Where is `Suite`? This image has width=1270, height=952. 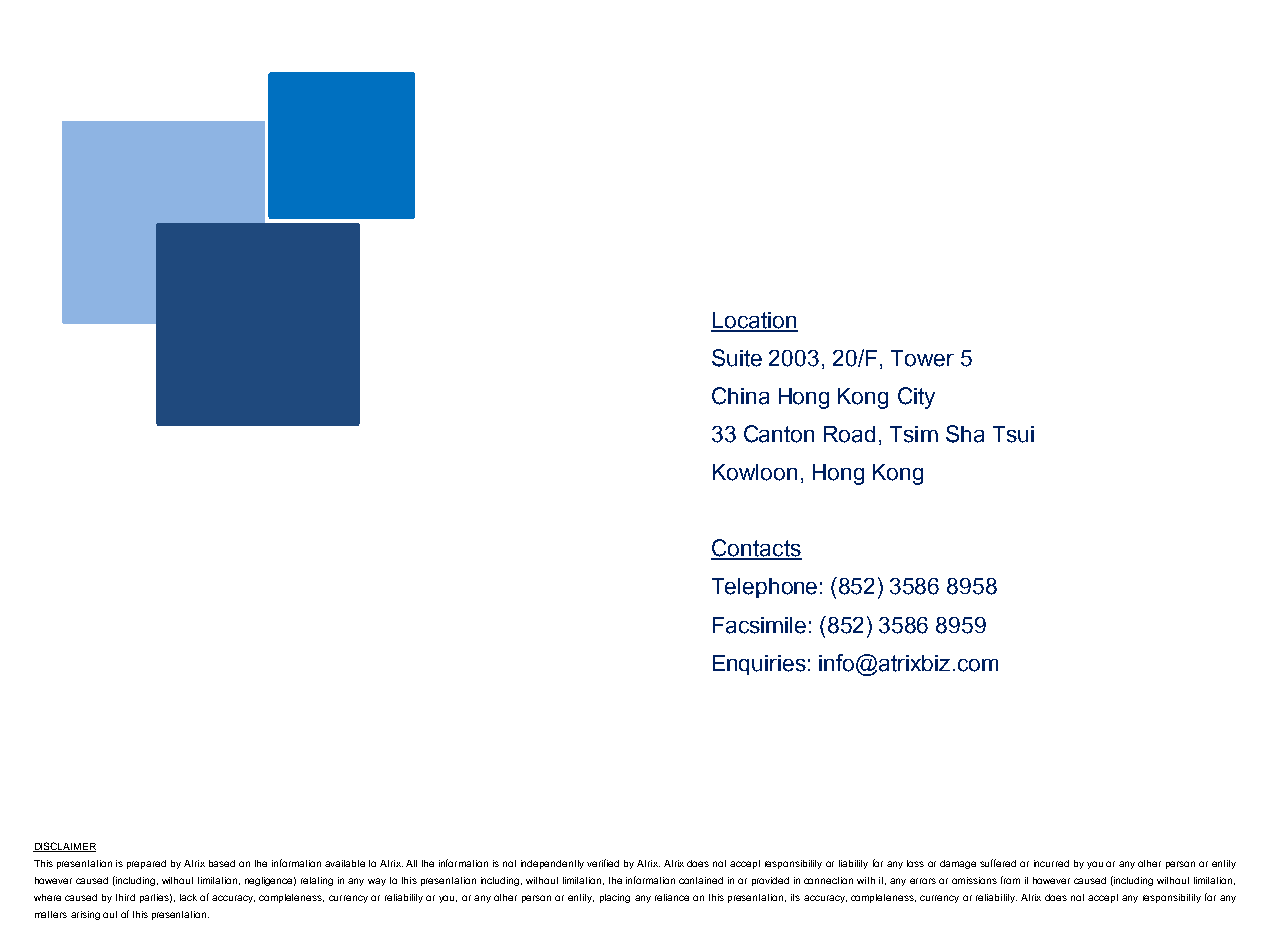
Suite is located at coordinates (737, 358).
